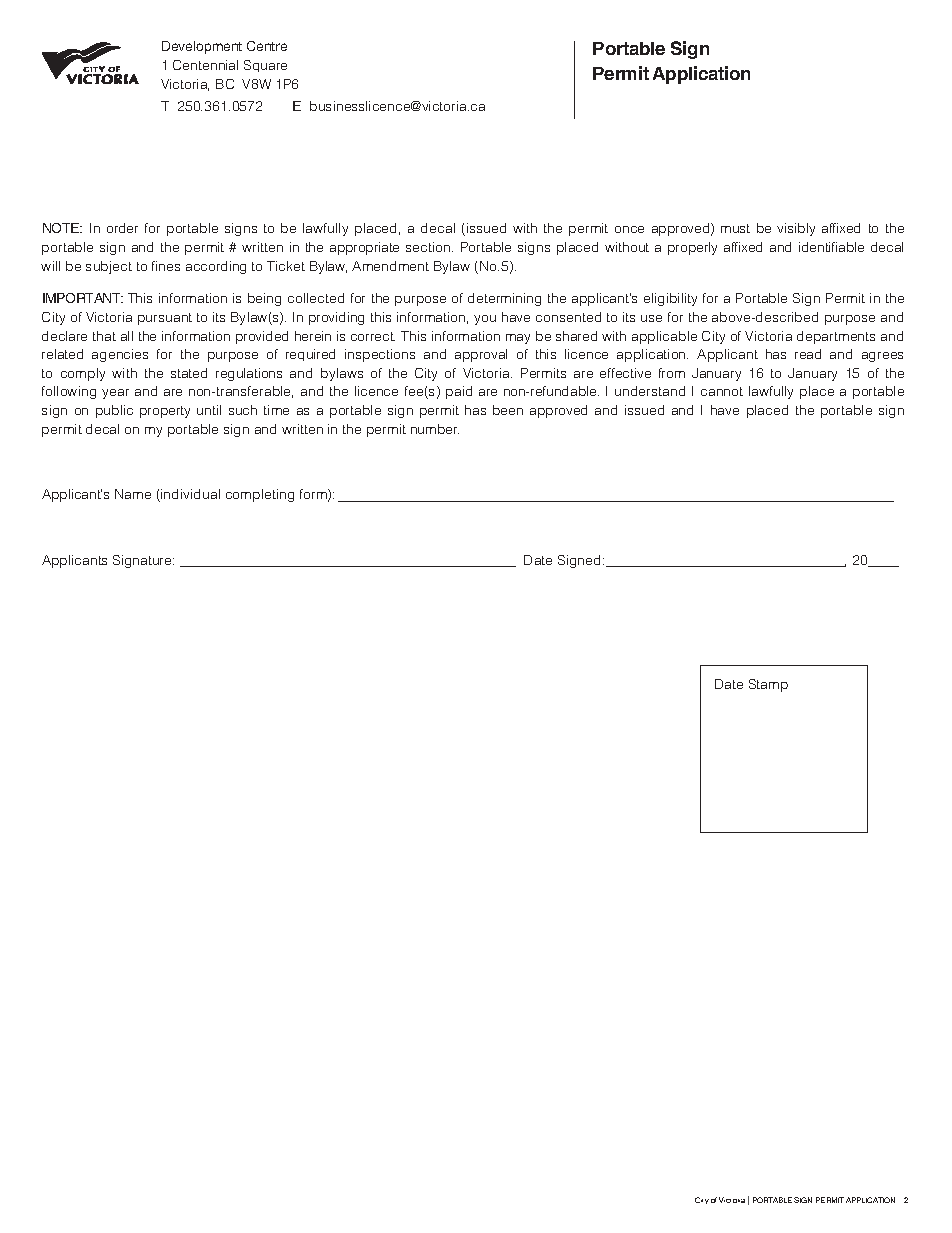 Image resolution: width=952 pixels, height=1233 pixels. I want to click on Centennial, so click(205, 65).
